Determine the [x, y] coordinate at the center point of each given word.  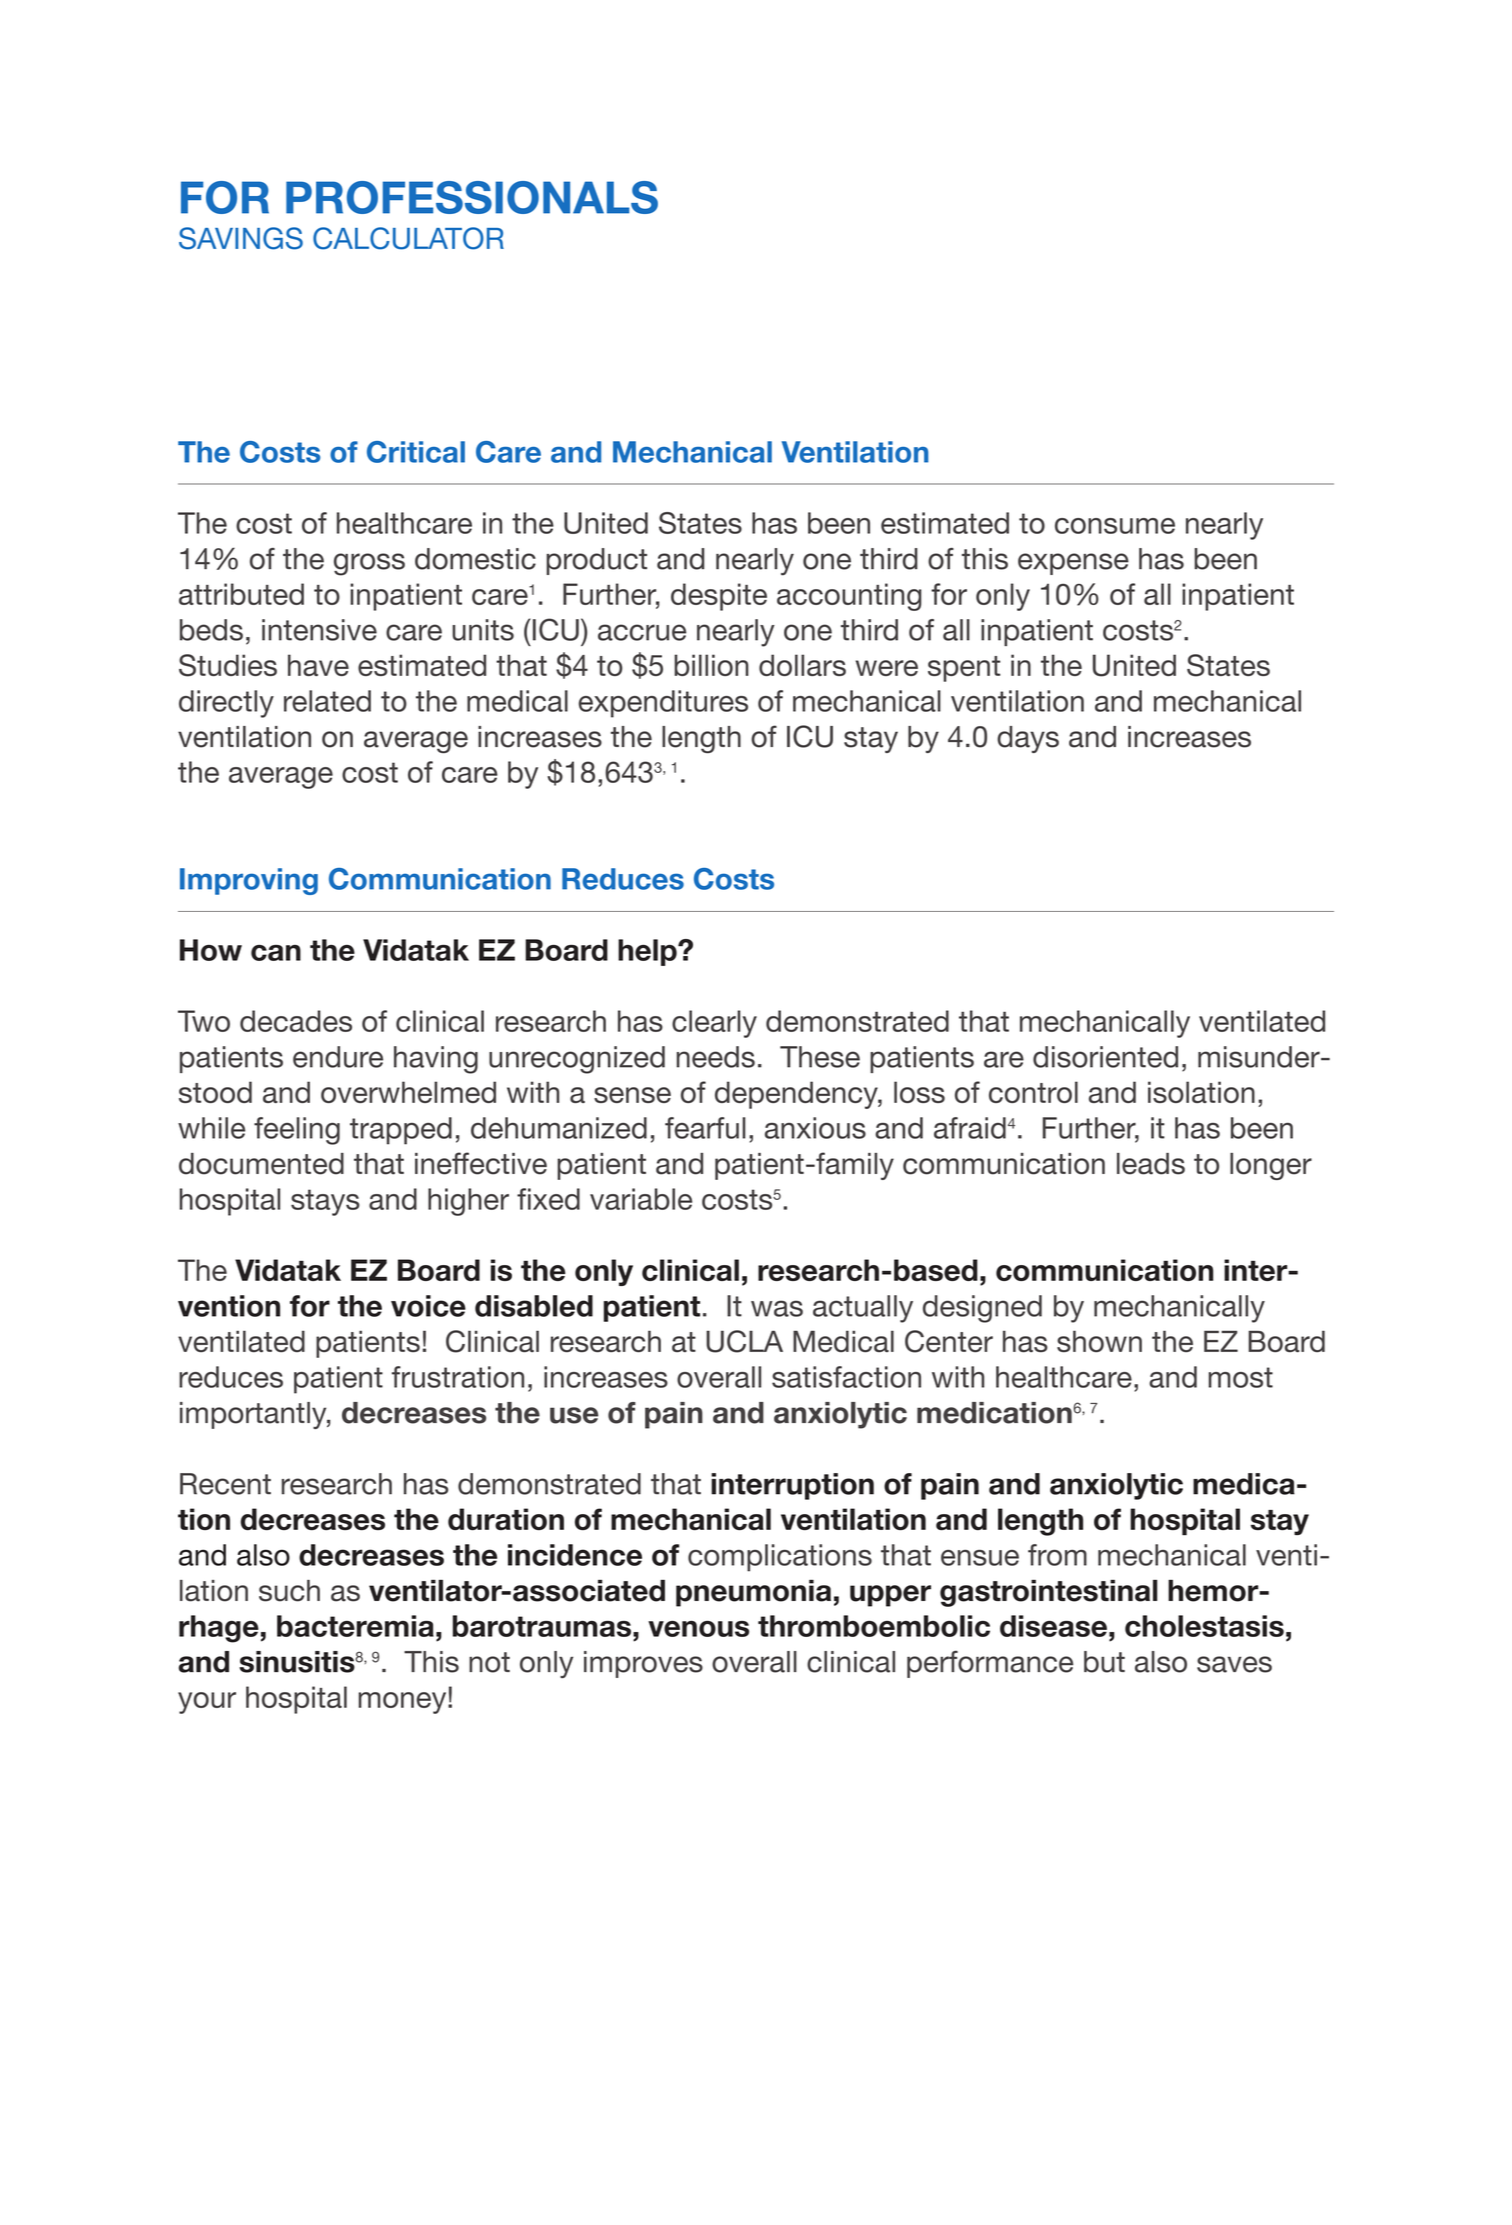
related [327, 701]
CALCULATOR [408, 238]
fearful [705, 1128]
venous [698, 1629]
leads [1151, 1164]
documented [261, 1164]
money [404, 1703]
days [1028, 739]
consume [1115, 526]
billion [711, 665]
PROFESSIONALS [472, 197]
